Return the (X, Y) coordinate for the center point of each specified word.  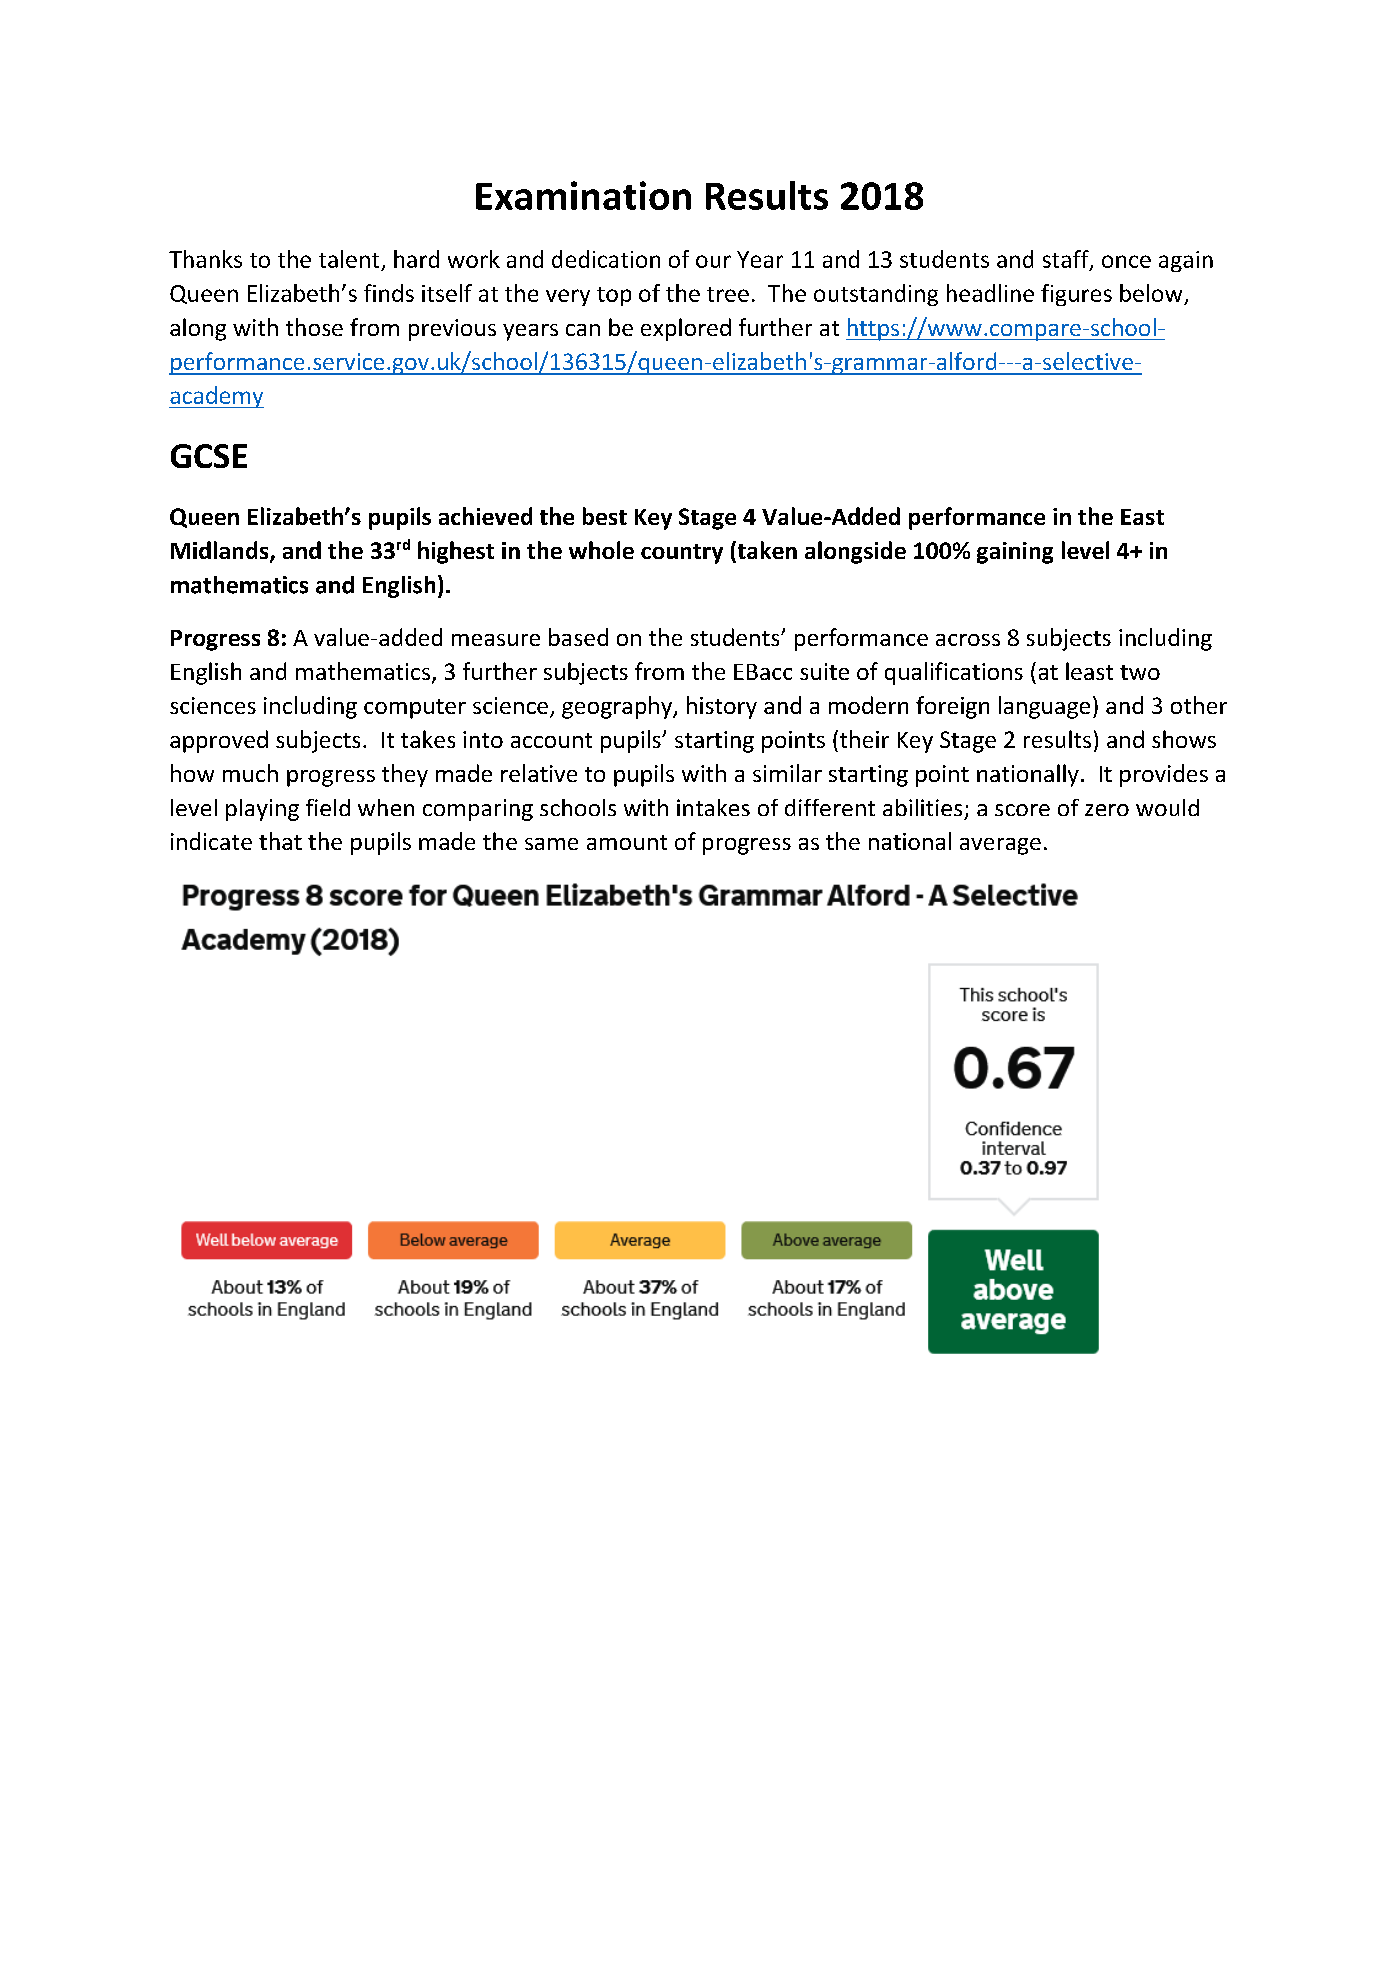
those (314, 327)
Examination (583, 195)
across (968, 640)
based (578, 637)
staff (1067, 260)
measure (496, 640)
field (328, 807)
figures (1076, 295)
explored (686, 329)
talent (349, 259)
